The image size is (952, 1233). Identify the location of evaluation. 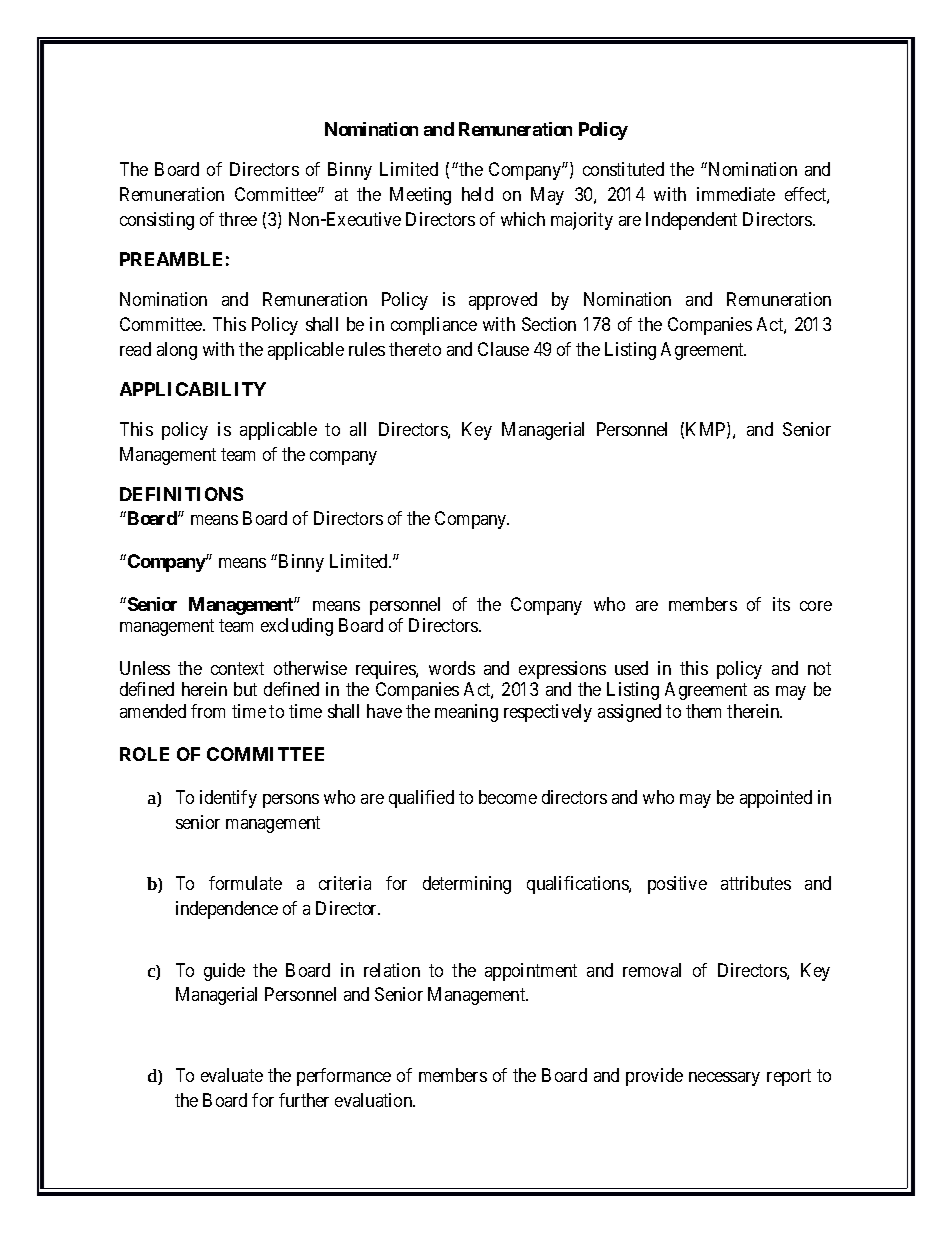
(375, 1100).
